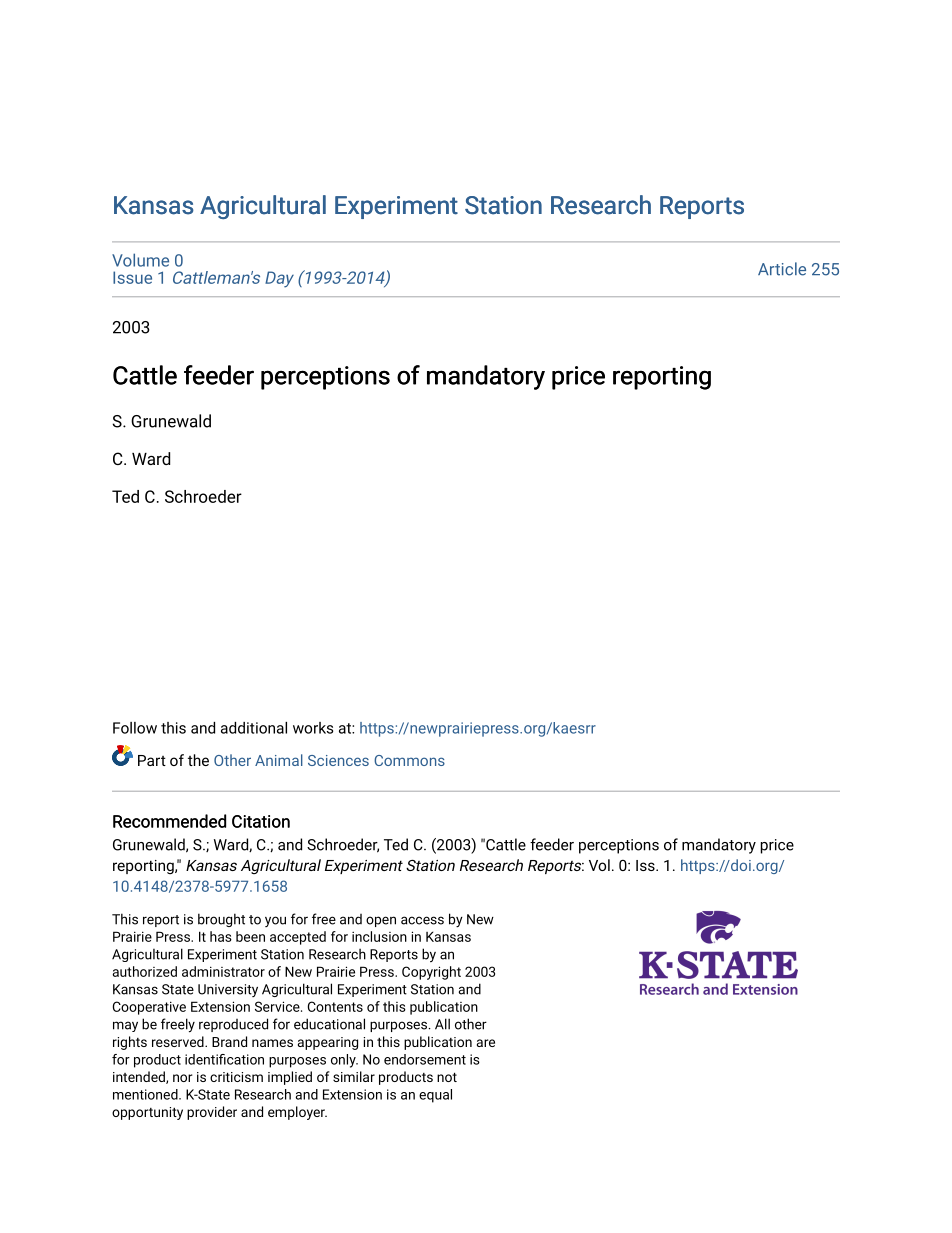 This screenshot has height=1233, width=952. Describe the element at coordinates (132, 277) in the screenshot. I see `Issue` at that location.
